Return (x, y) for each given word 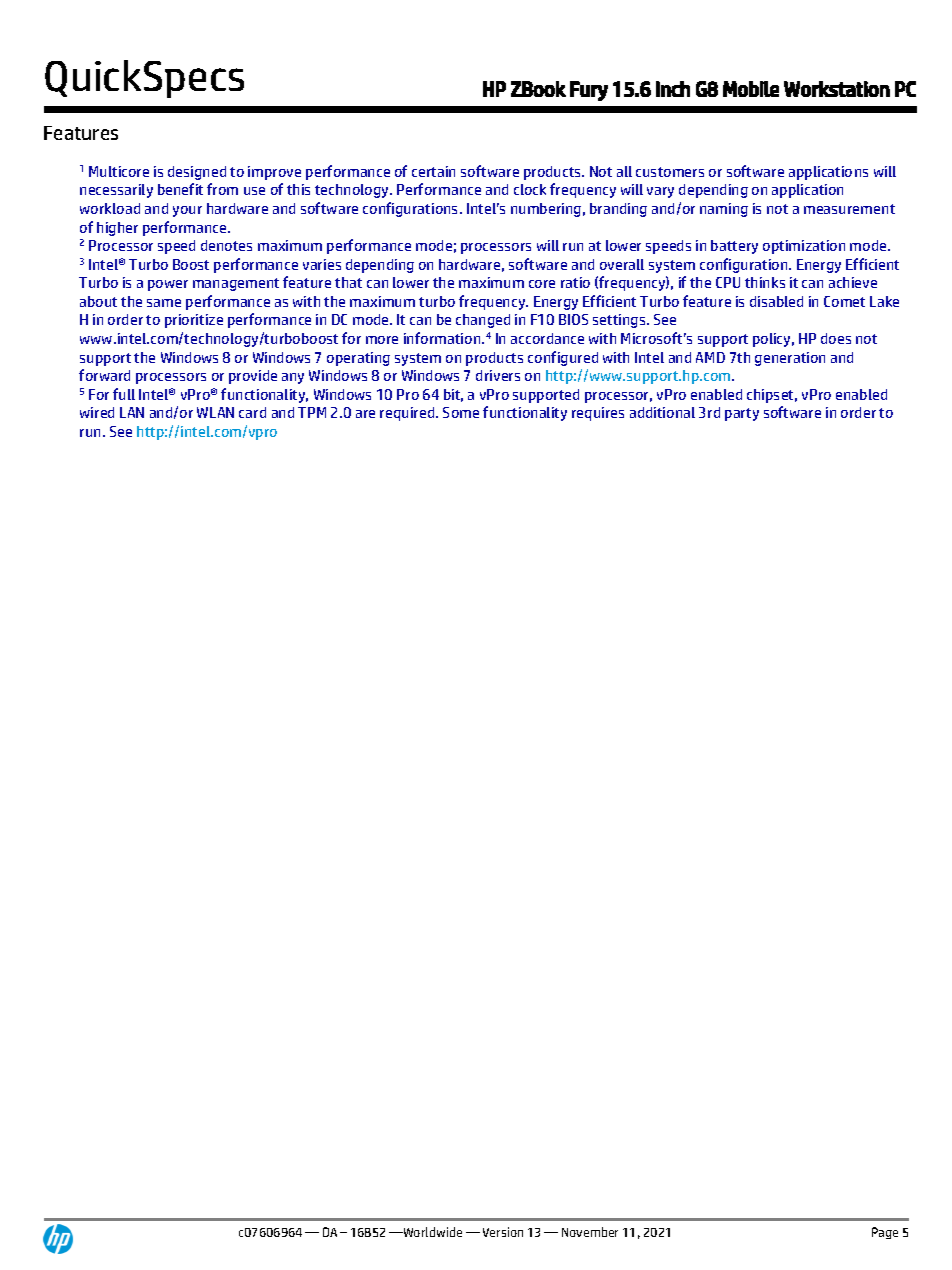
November (590, 1232)
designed (197, 173)
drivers (498, 375)
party (742, 414)
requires (598, 414)
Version (503, 1232)
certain (433, 171)
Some (461, 412)
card (252, 412)
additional (662, 412)
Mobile (751, 89)
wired (97, 412)
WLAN (215, 412)
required (408, 414)
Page (885, 1233)
